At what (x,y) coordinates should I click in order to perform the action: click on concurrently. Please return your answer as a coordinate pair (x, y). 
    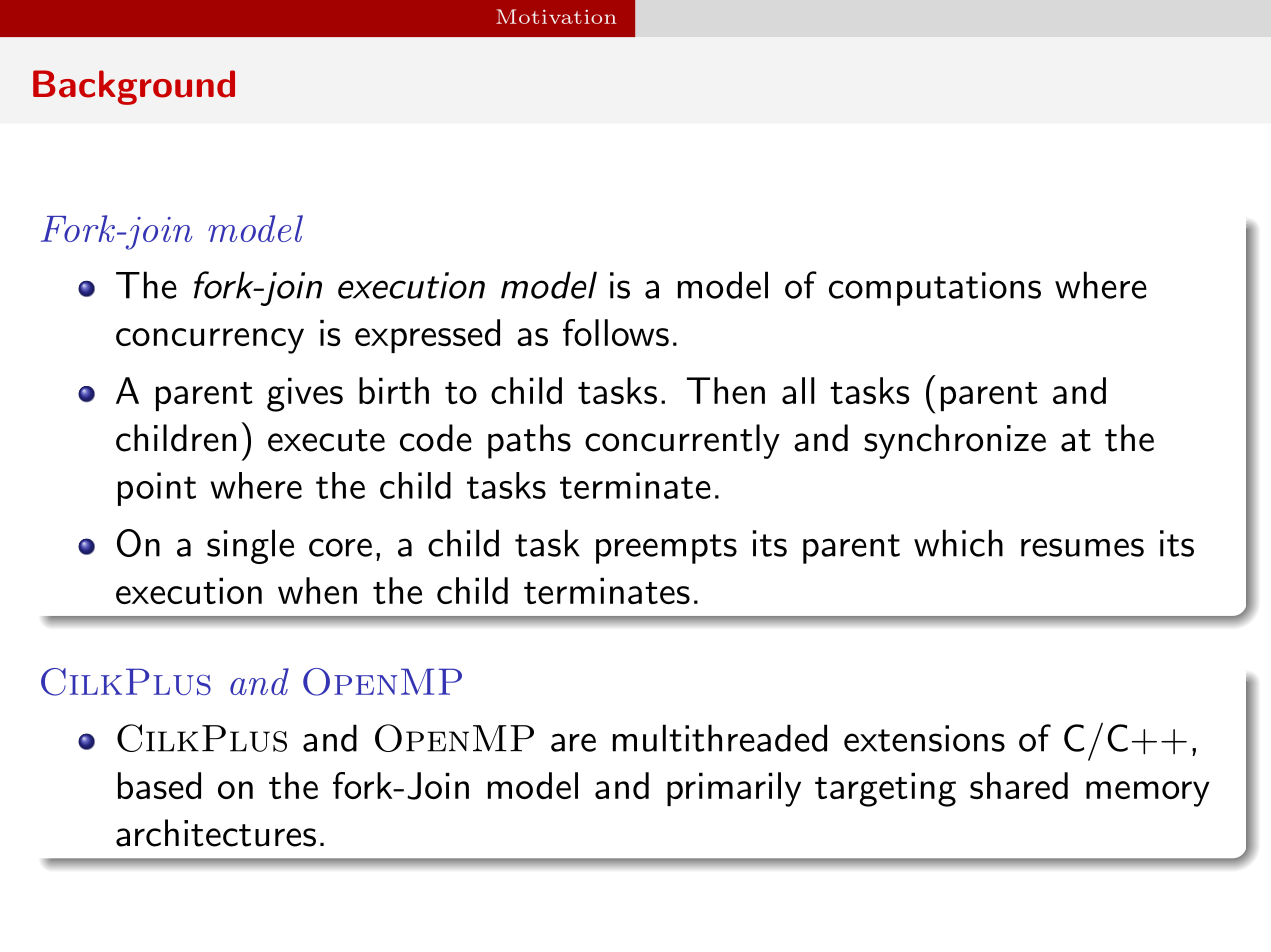
    Looking at the image, I should click on (682, 441).
